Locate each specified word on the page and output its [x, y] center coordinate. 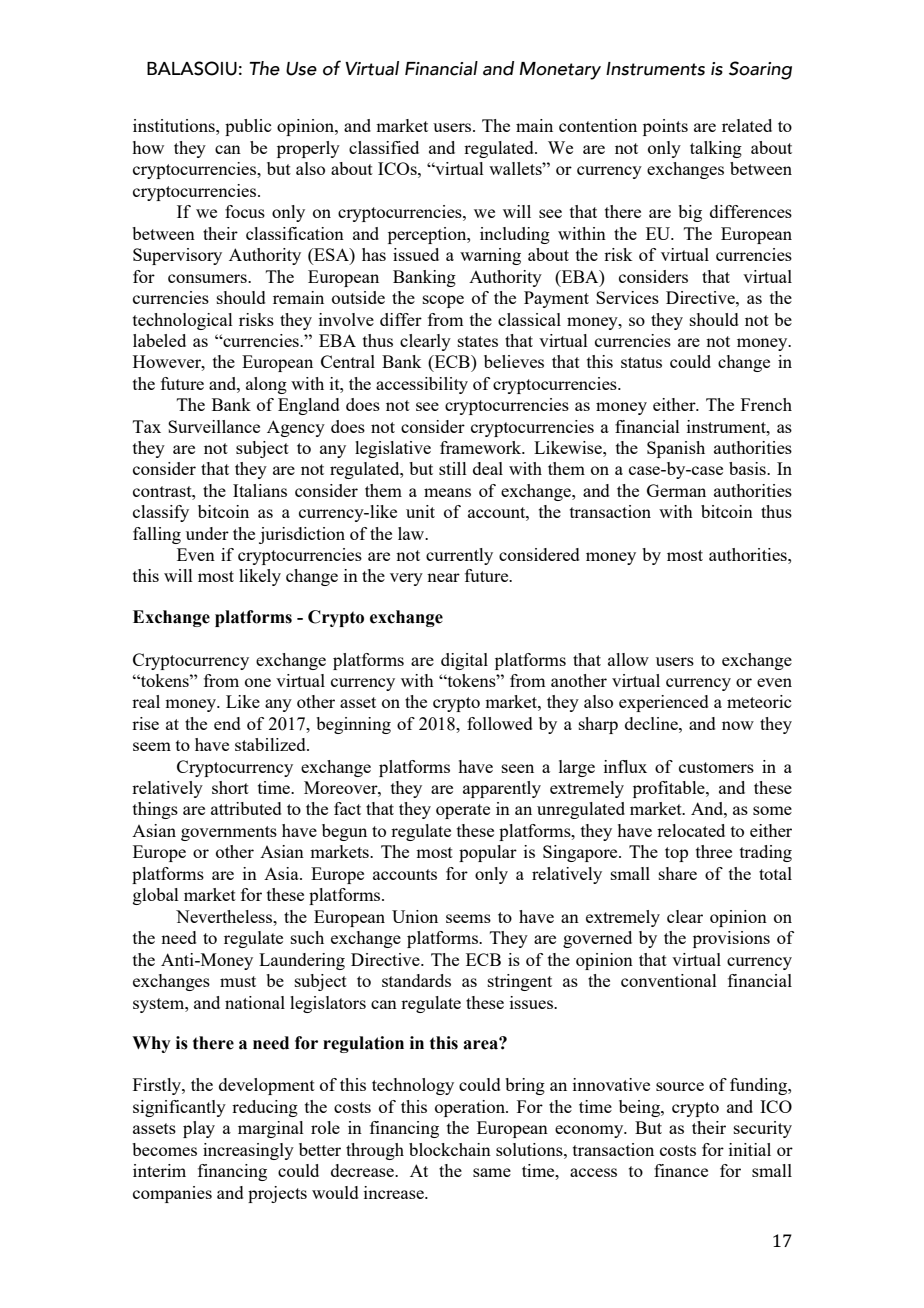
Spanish [676, 449]
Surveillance [214, 426]
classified [384, 147]
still [453, 468]
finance [681, 1170]
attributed [246, 808]
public [248, 127]
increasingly [248, 1151]
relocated [691, 830]
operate [463, 811]
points [665, 127]
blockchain [450, 1149]
